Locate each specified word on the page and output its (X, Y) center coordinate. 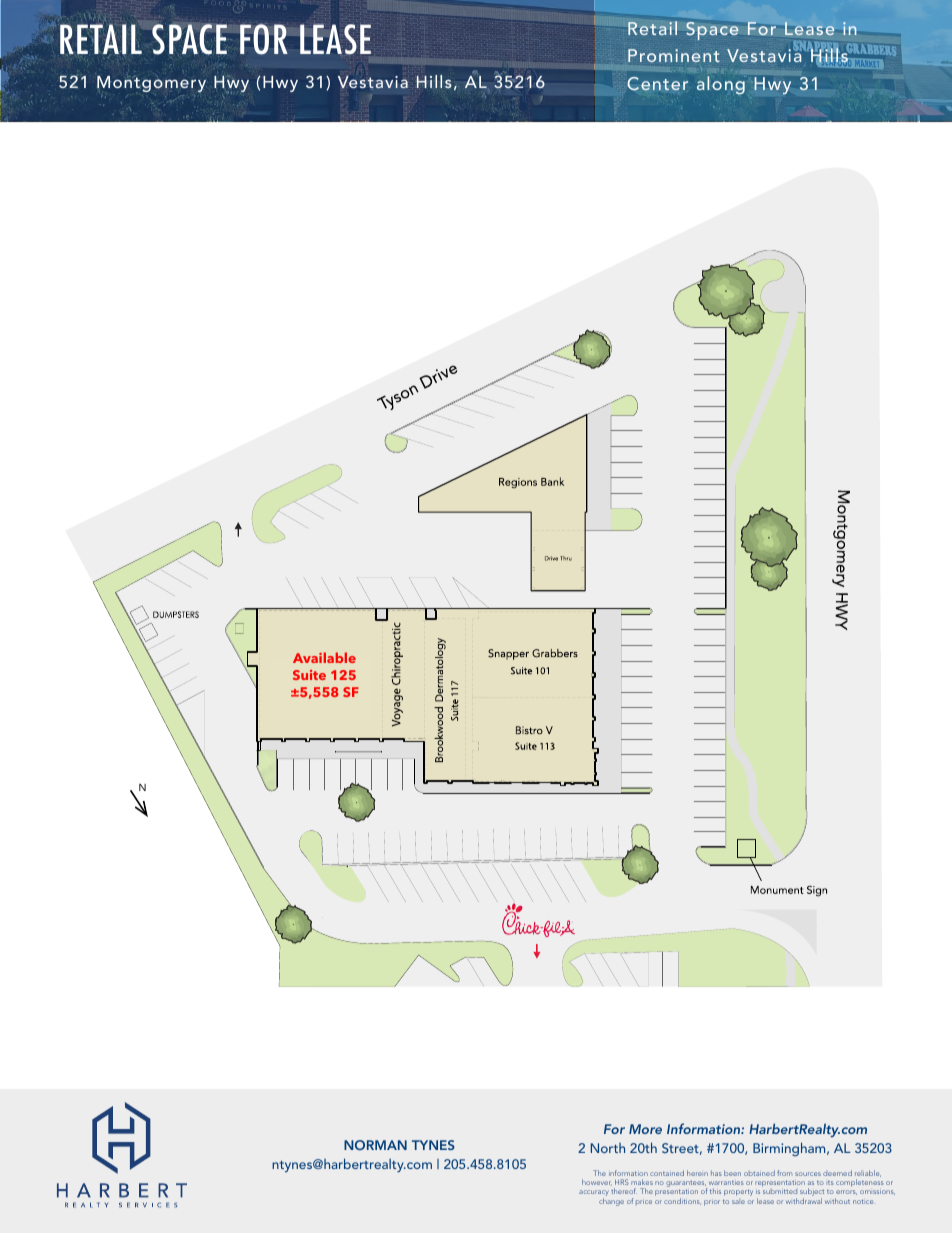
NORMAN (375, 1145)
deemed (837, 1173)
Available (324, 657)
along (721, 85)
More (645, 1129)
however (597, 1182)
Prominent (674, 55)
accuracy (594, 1194)
